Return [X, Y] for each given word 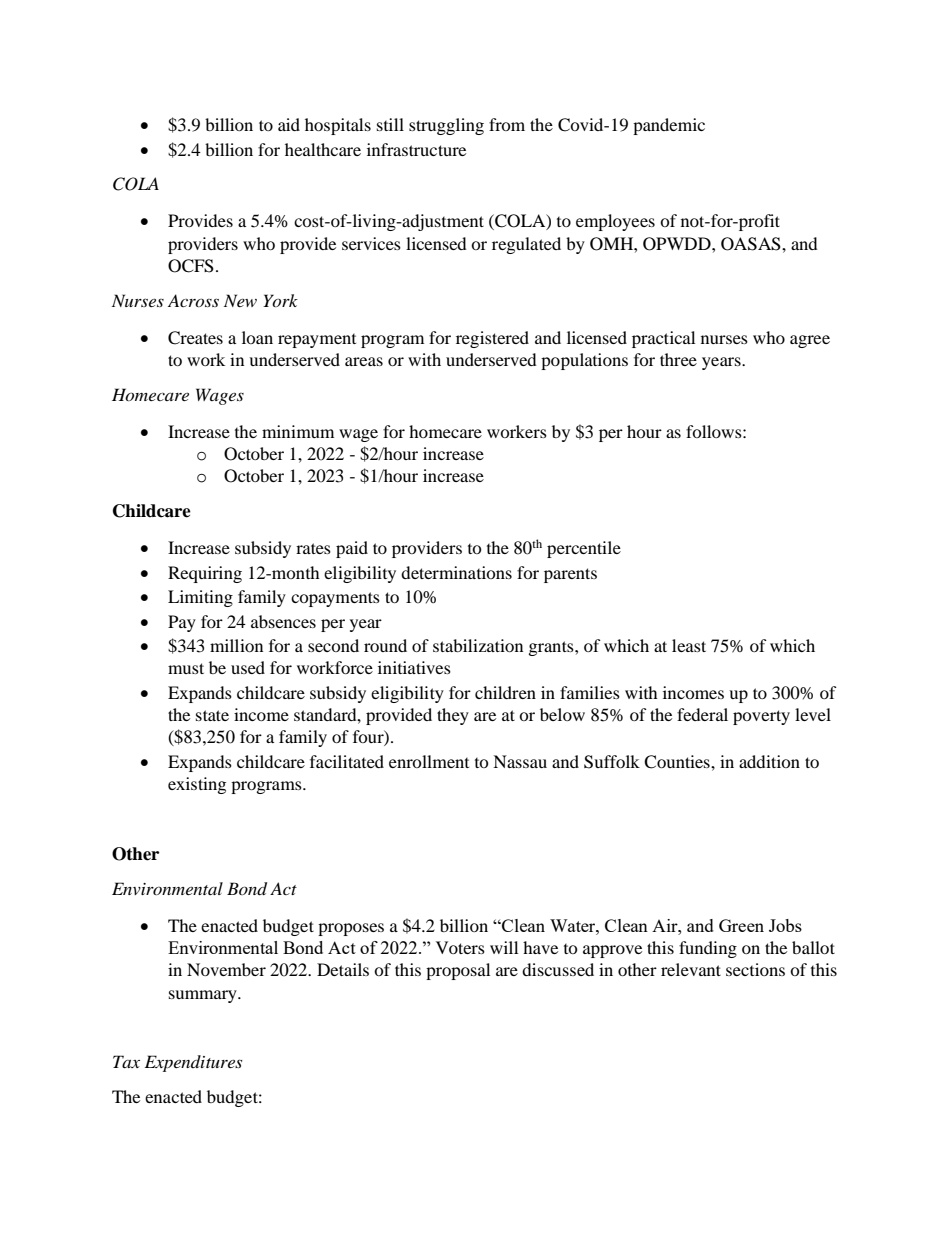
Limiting [200, 598]
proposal [458, 971]
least [689, 645]
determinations [456, 572]
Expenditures [193, 1063]
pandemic [669, 126]
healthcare [323, 149]
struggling [446, 126]
